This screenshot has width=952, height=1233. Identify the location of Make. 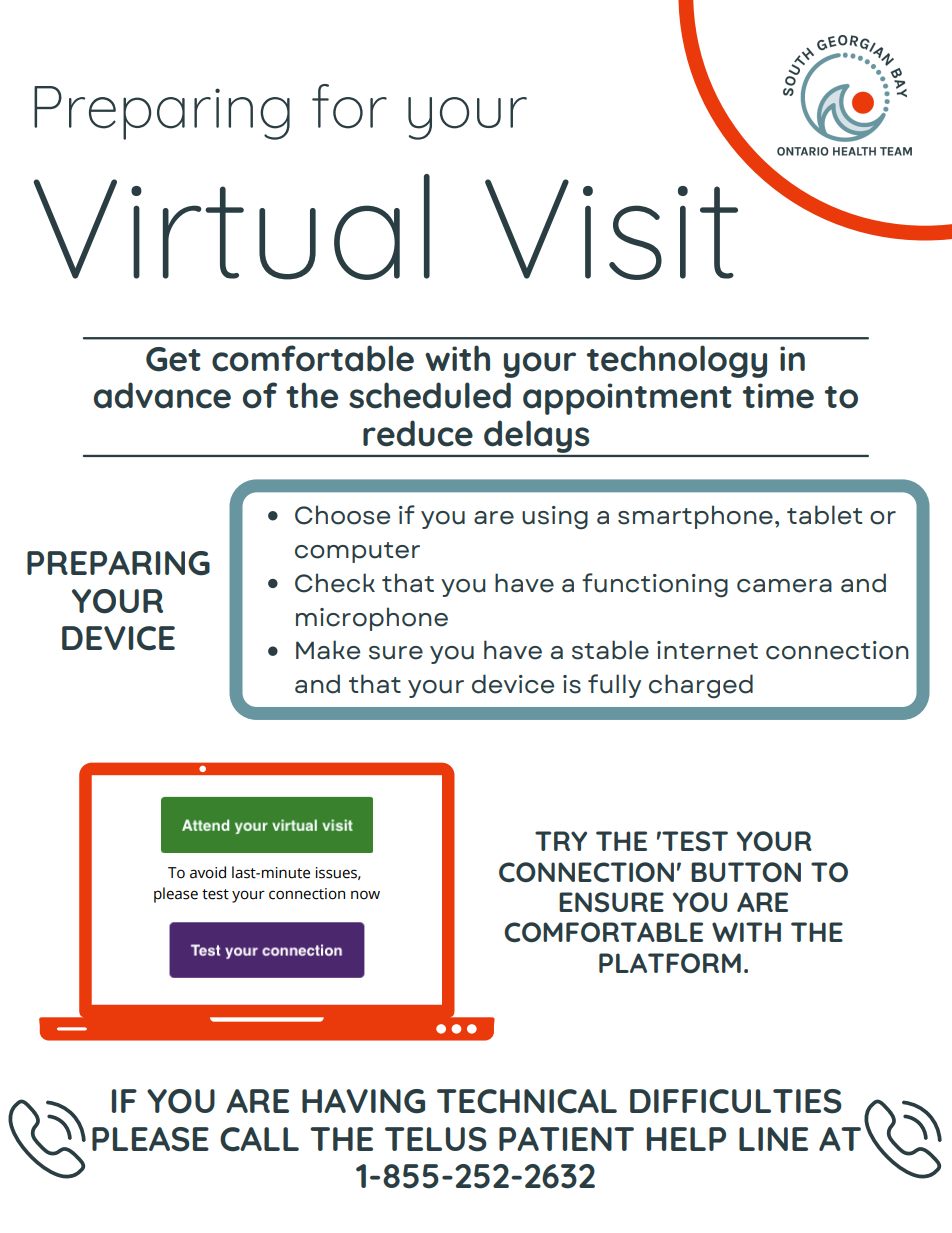
(328, 650).
